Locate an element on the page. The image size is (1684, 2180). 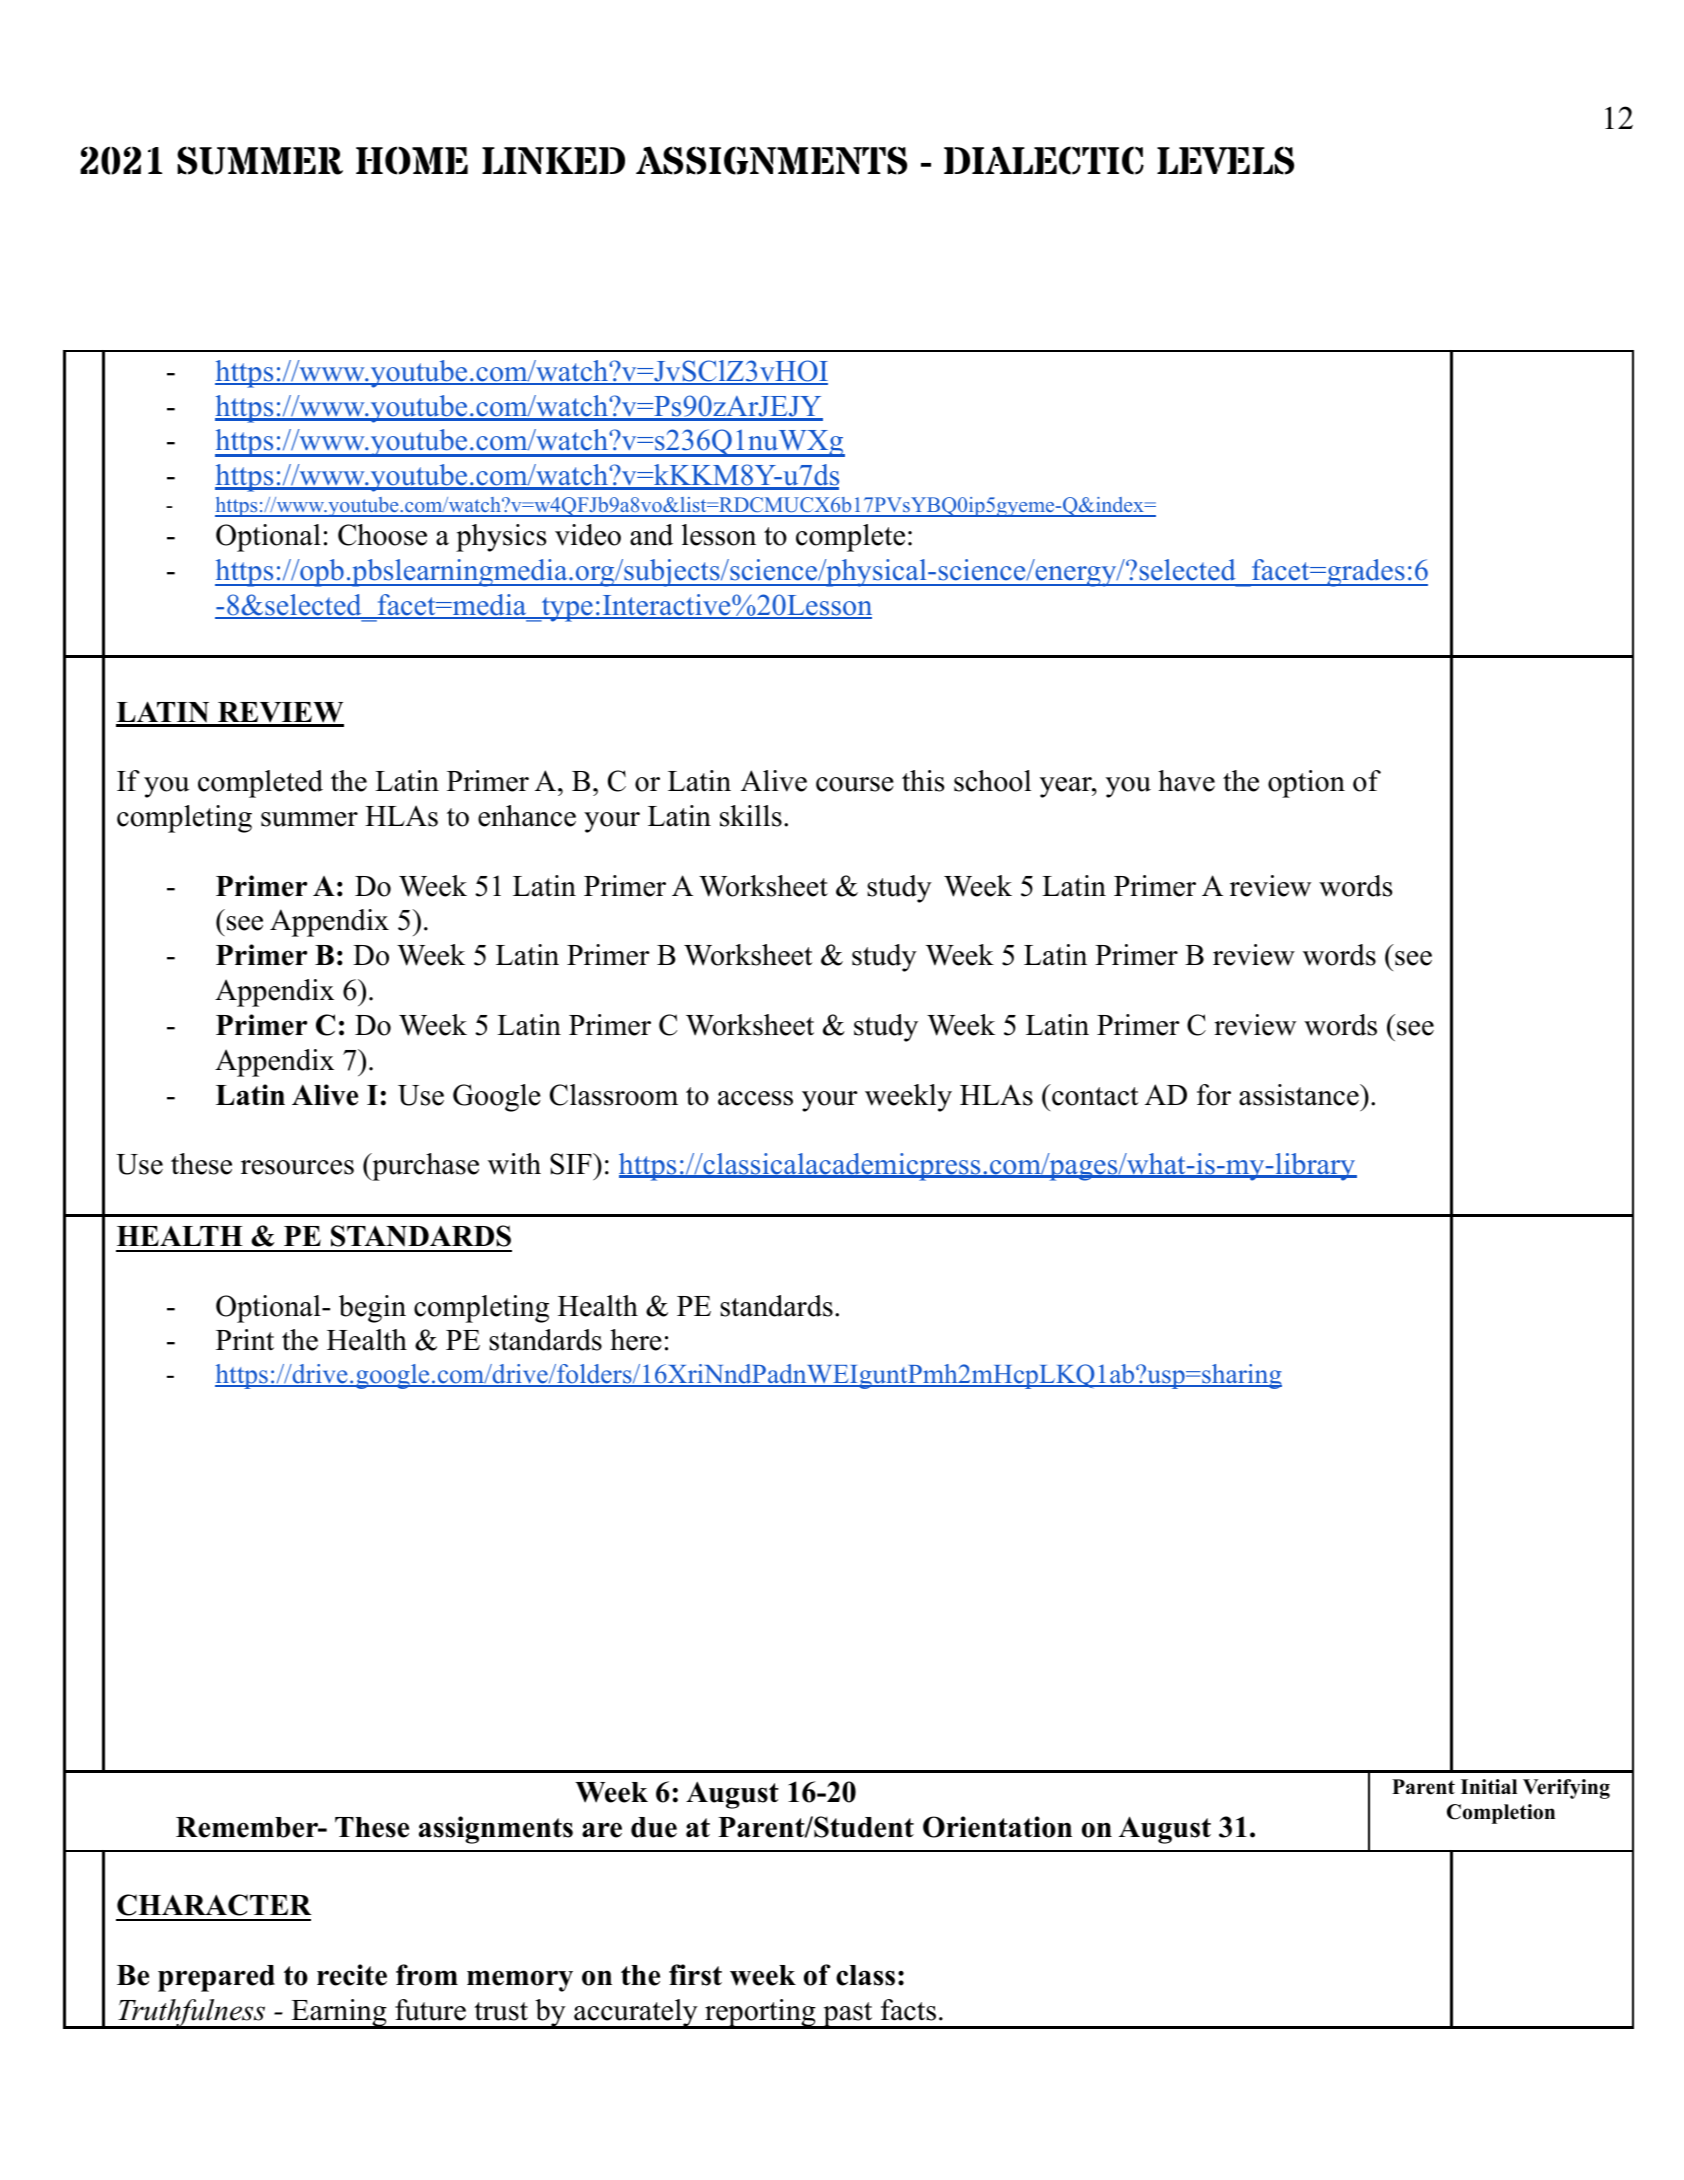
Completion is located at coordinates (1501, 1814).
